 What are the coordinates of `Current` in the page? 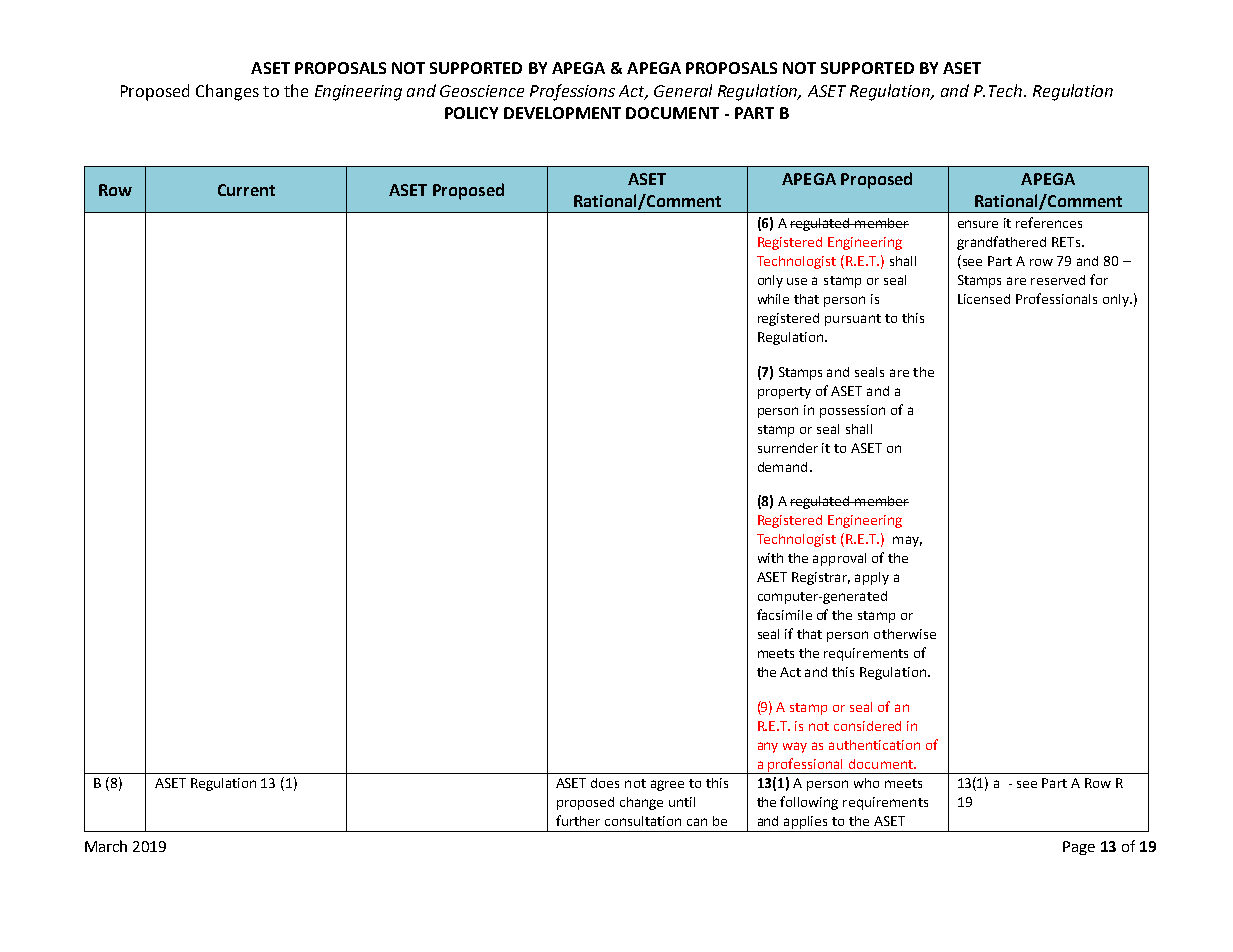 It's located at (246, 190).
